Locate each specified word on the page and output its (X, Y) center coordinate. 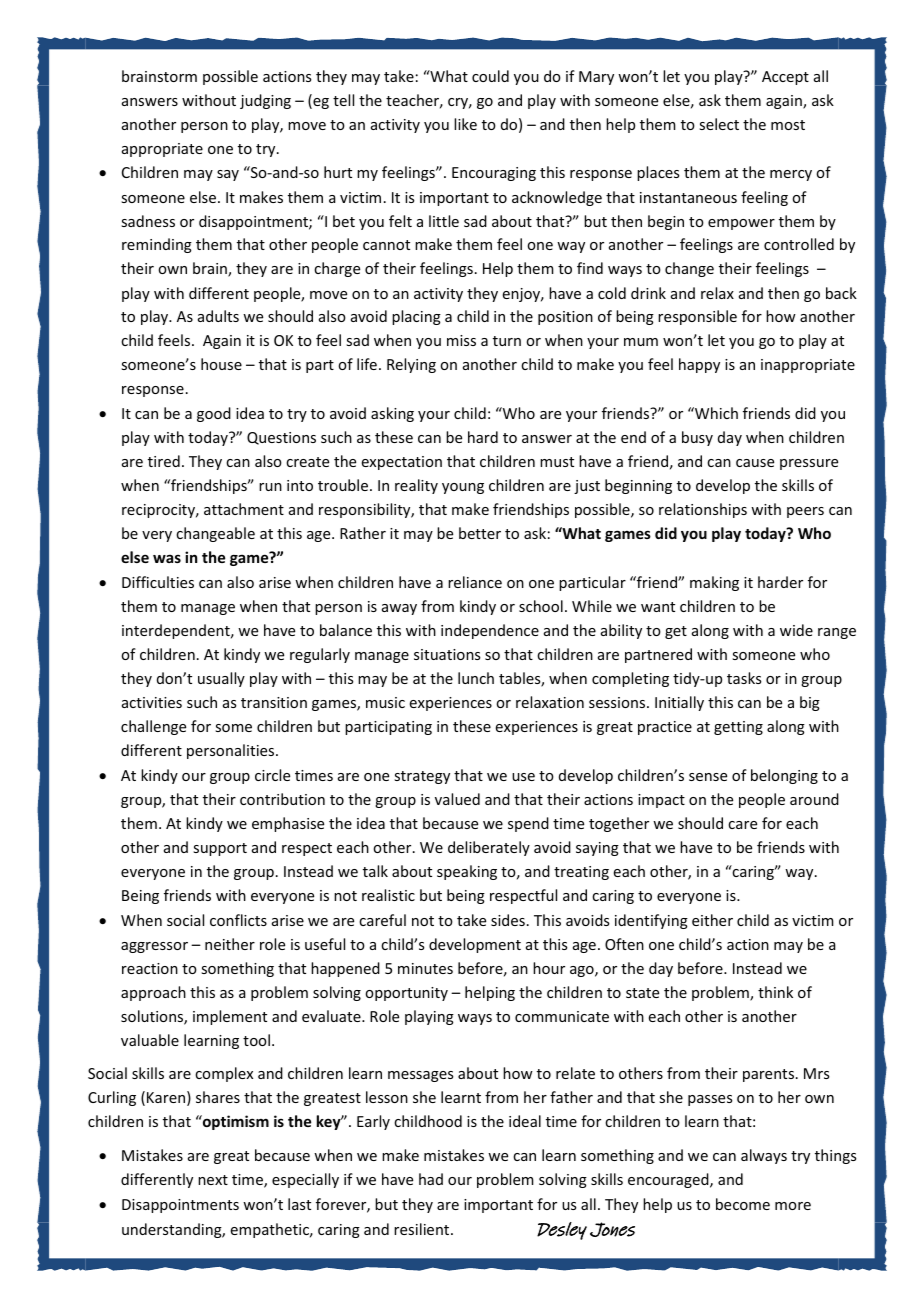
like (465, 124)
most (788, 125)
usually (221, 679)
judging (265, 101)
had (431, 1179)
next (213, 1180)
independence (490, 631)
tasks (744, 678)
